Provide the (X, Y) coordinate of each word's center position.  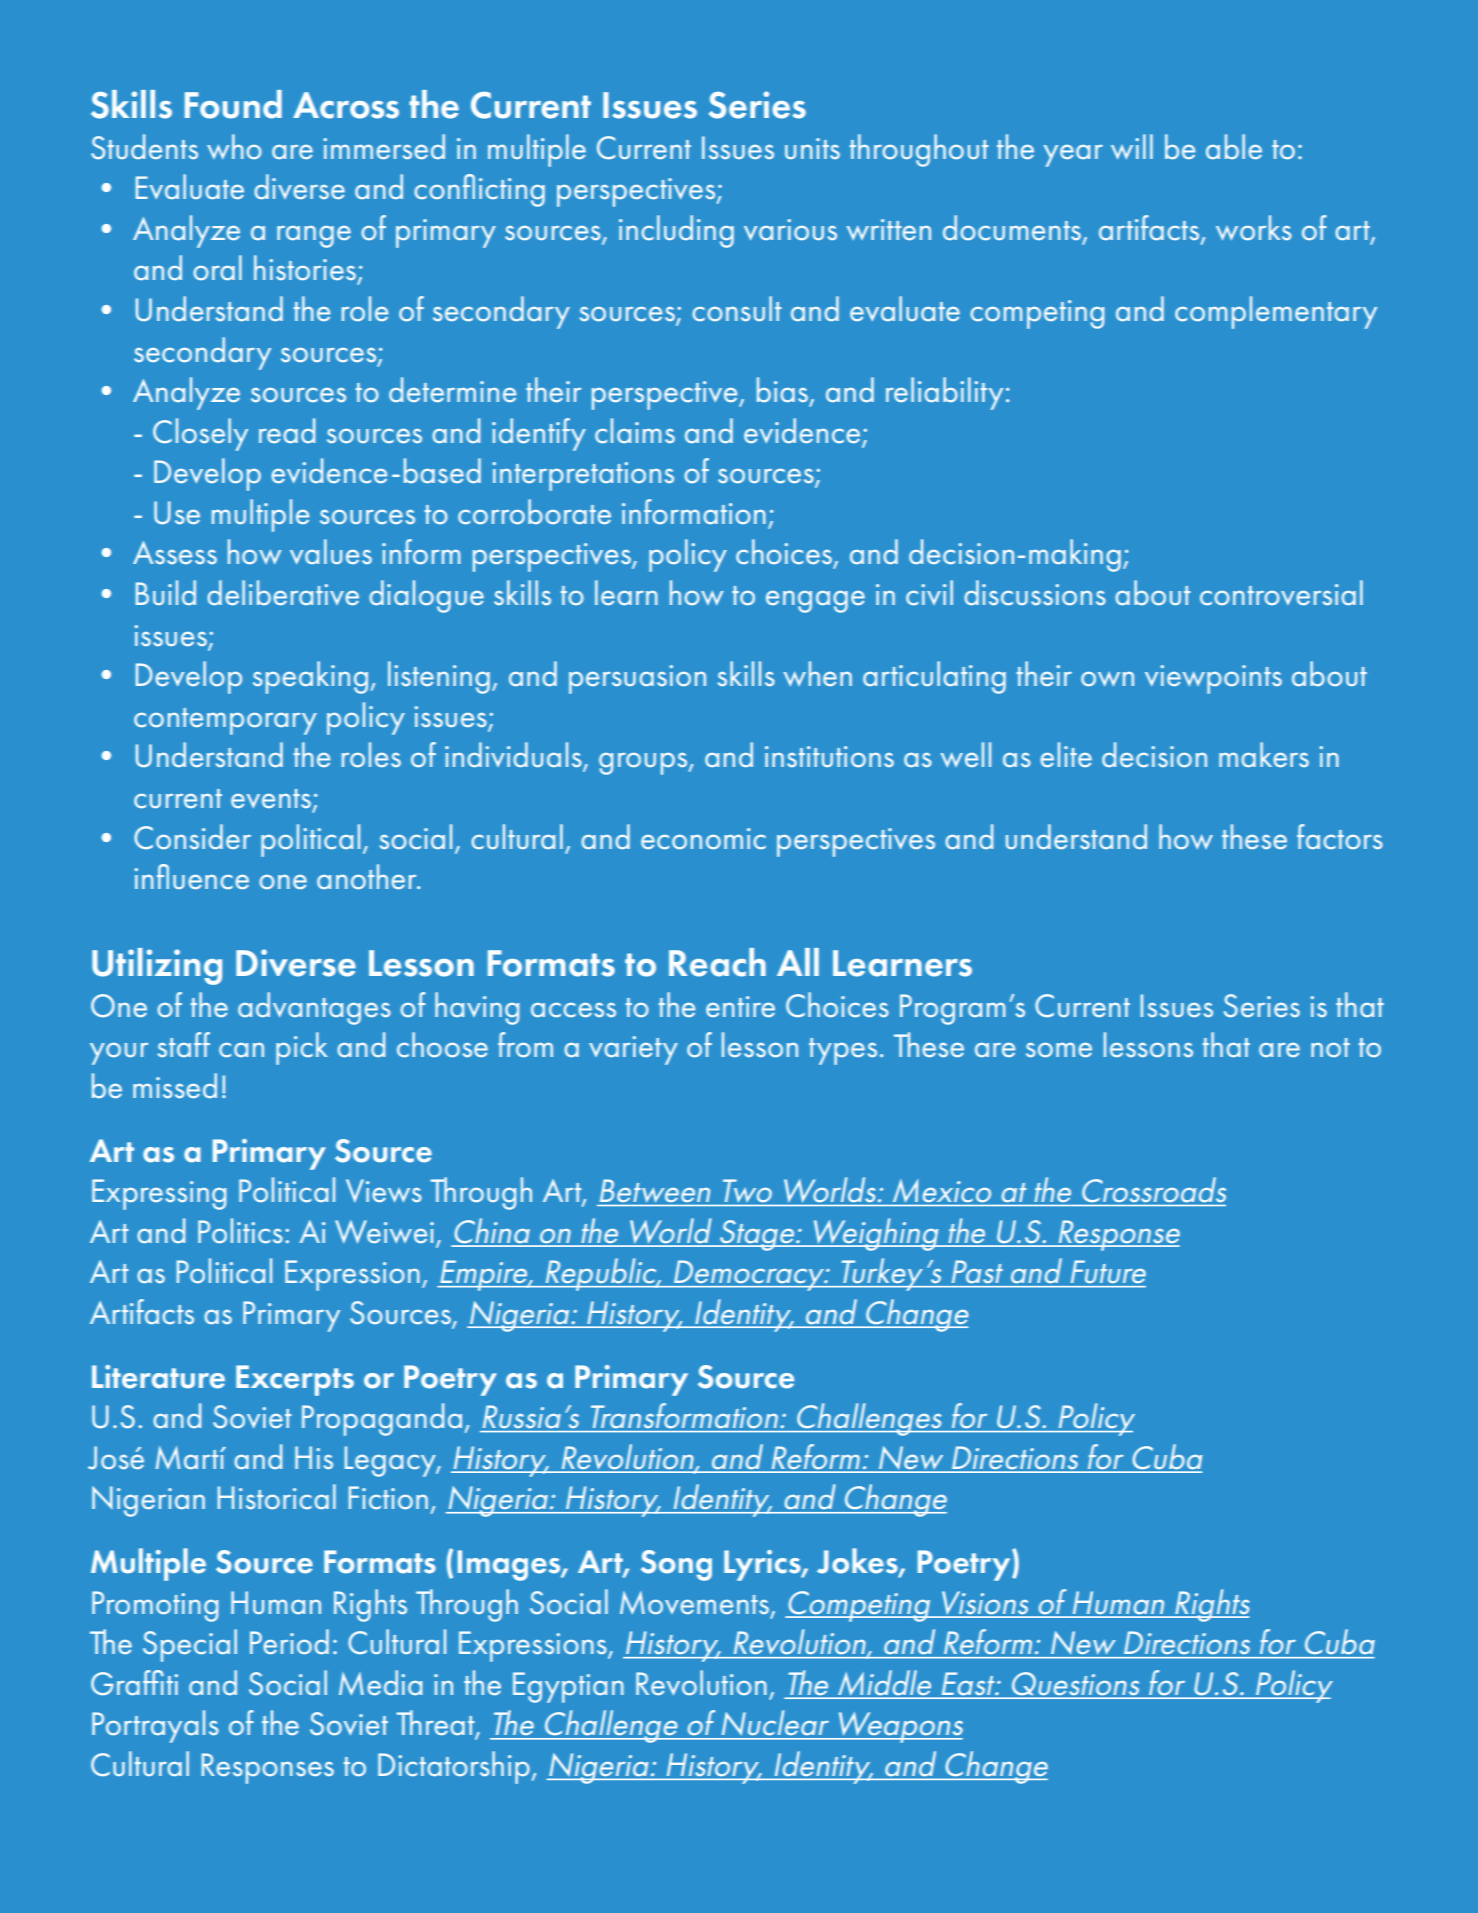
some (1059, 1050)
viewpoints (1213, 679)
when (818, 674)
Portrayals (155, 1726)
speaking (310, 677)
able (1234, 147)
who (234, 146)
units (812, 149)
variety (633, 1050)
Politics (240, 1231)
